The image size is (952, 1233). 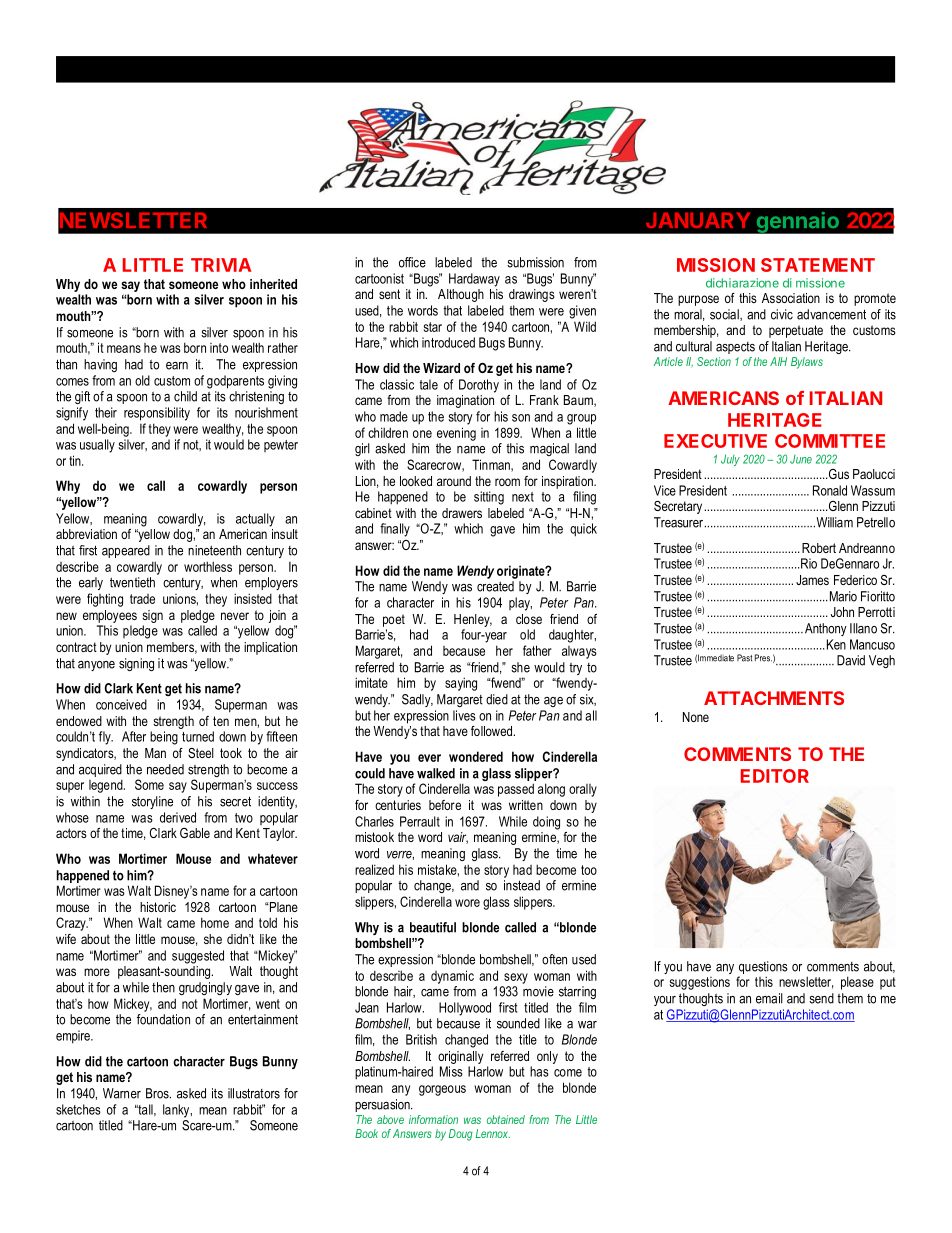 I want to click on email, so click(x=769, y=998).
